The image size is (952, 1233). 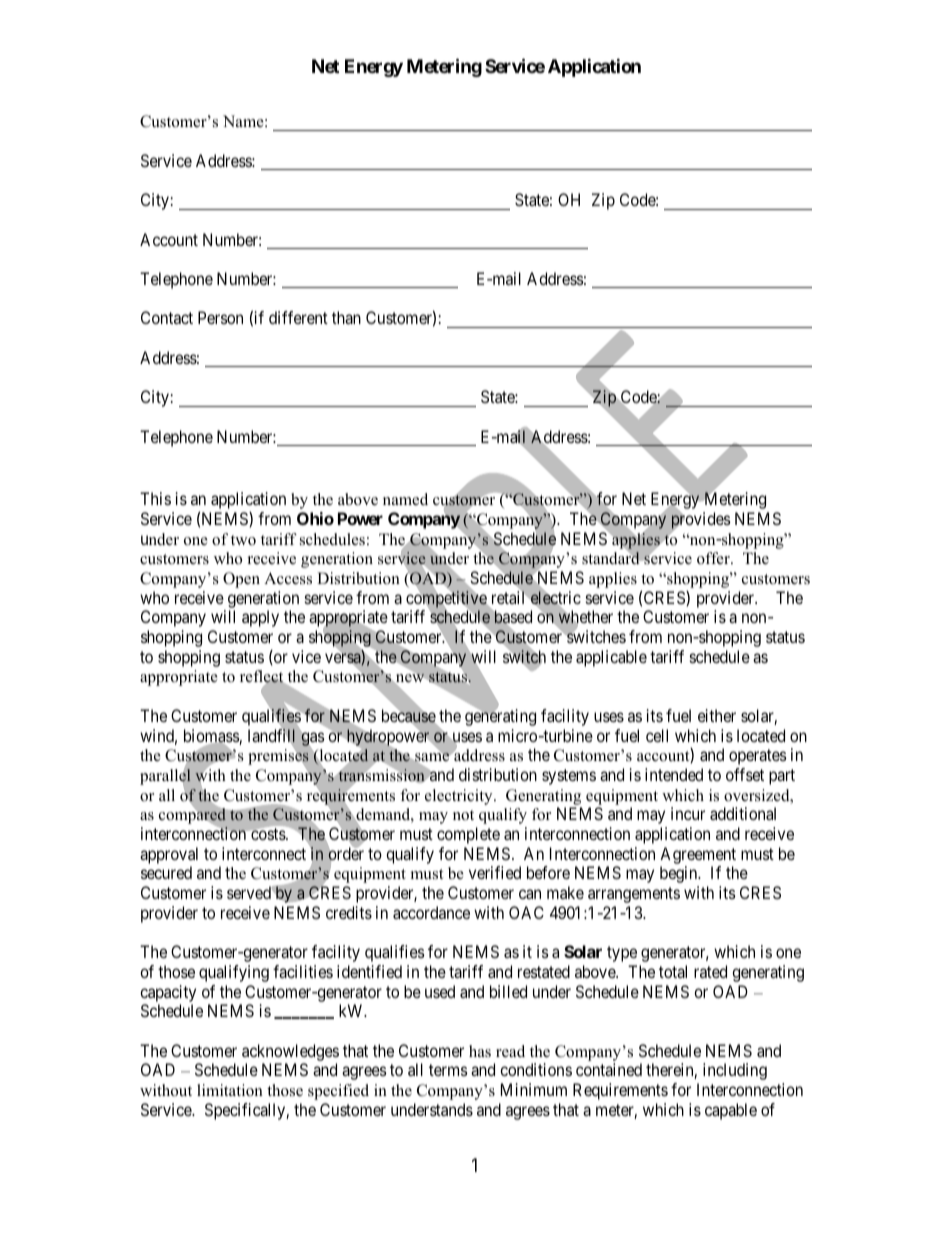 I want to click on offer, so click(x=714, y=558).
